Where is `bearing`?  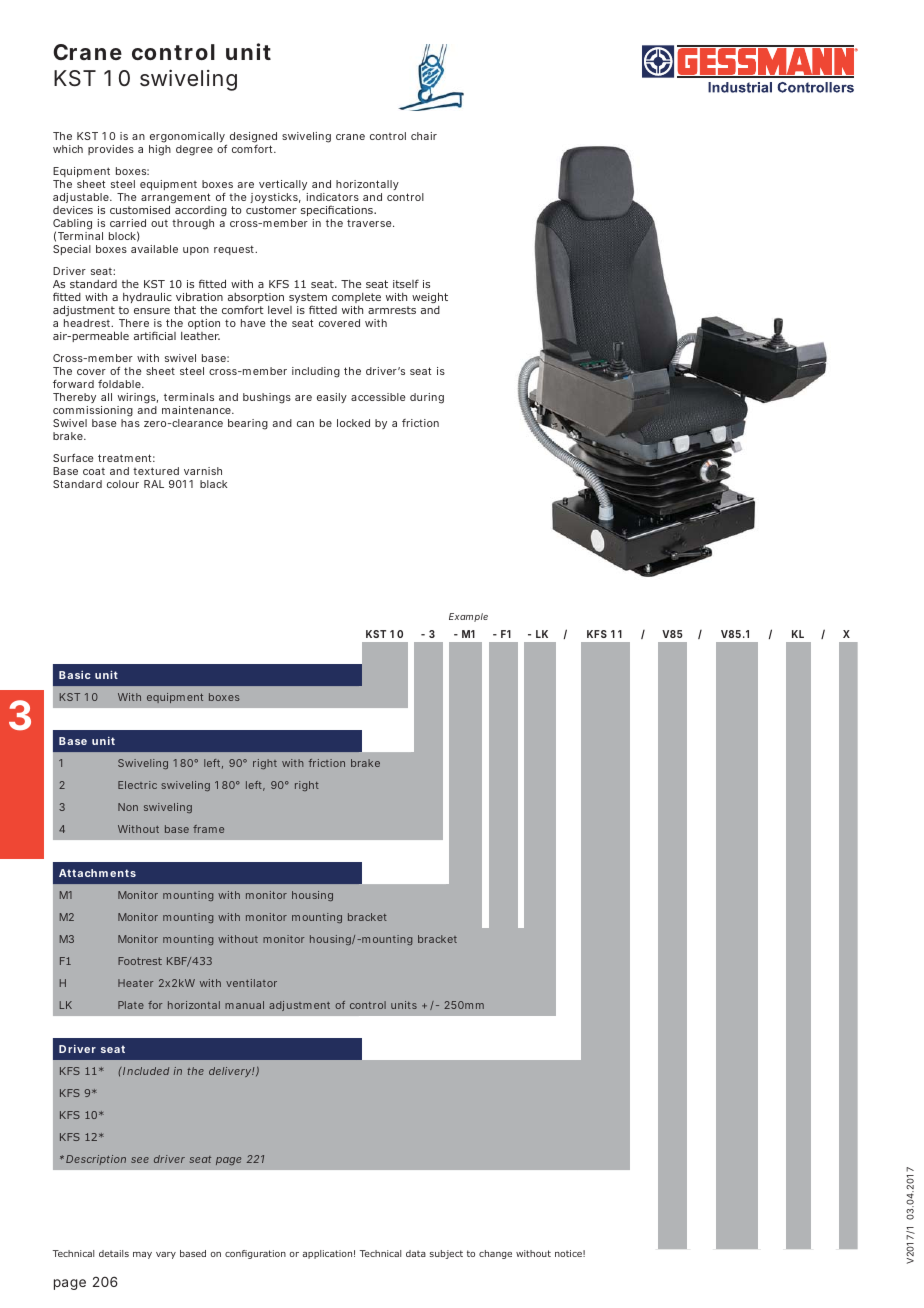 bearing is located at coordinates (248, 424).
